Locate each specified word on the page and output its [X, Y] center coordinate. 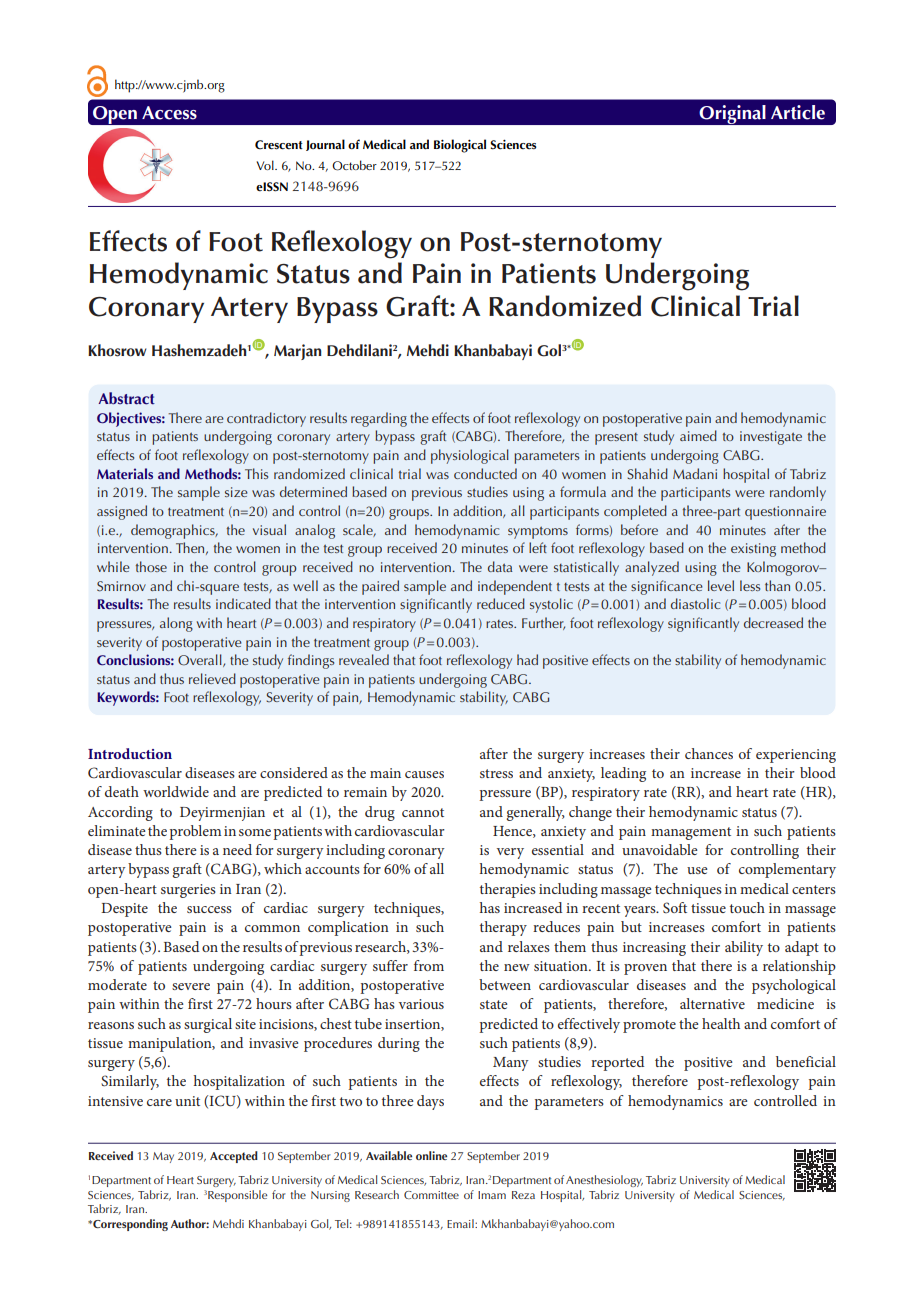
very [510, 853]
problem [195, 832]
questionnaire [785, 513]
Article [798, 112]
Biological [460, 146]
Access [169, 113]
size [236, 492]
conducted [485, 473]
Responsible [237, 1196]
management [691, 833]
